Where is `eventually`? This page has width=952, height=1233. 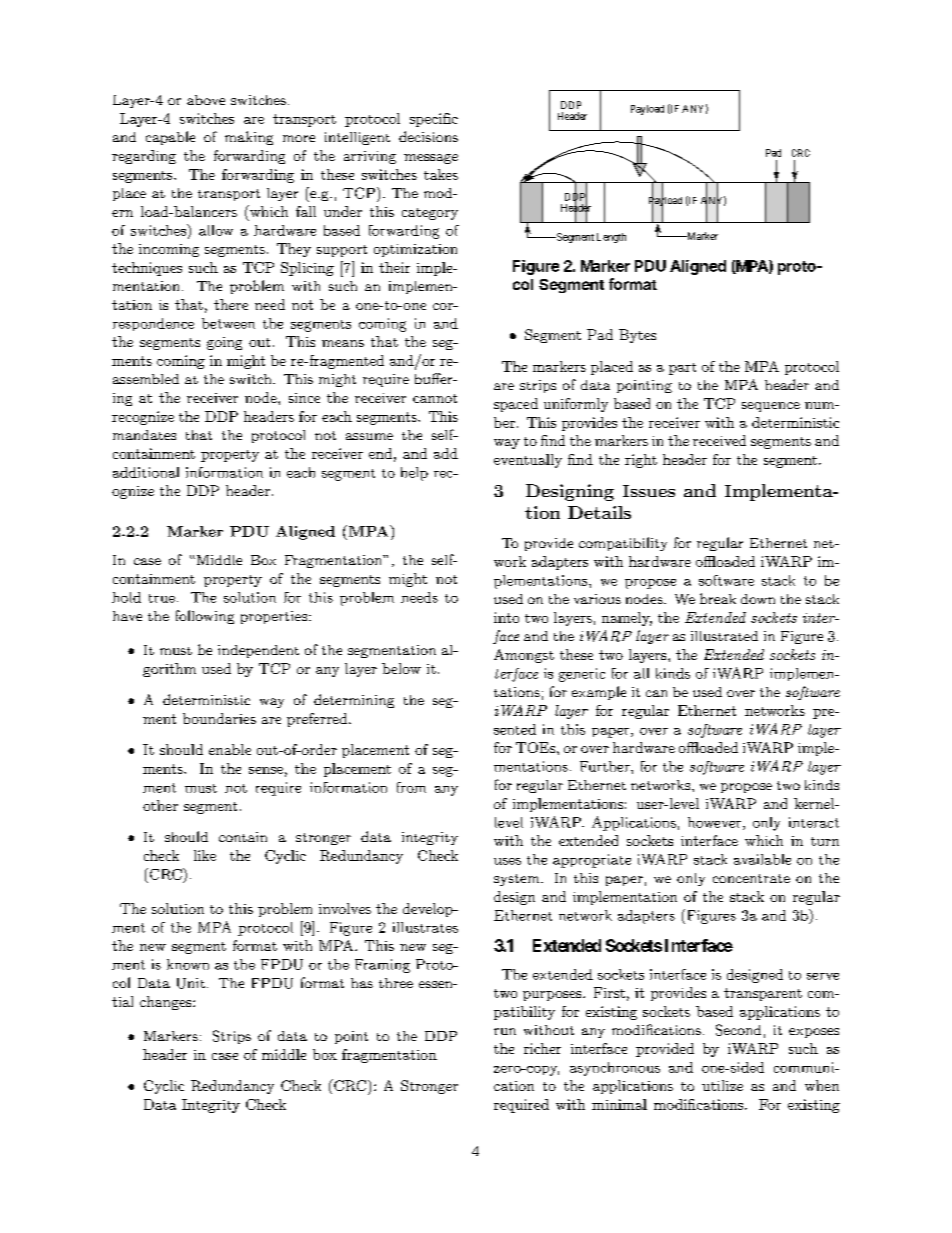 eventually is located at coordinates (528, 461).
